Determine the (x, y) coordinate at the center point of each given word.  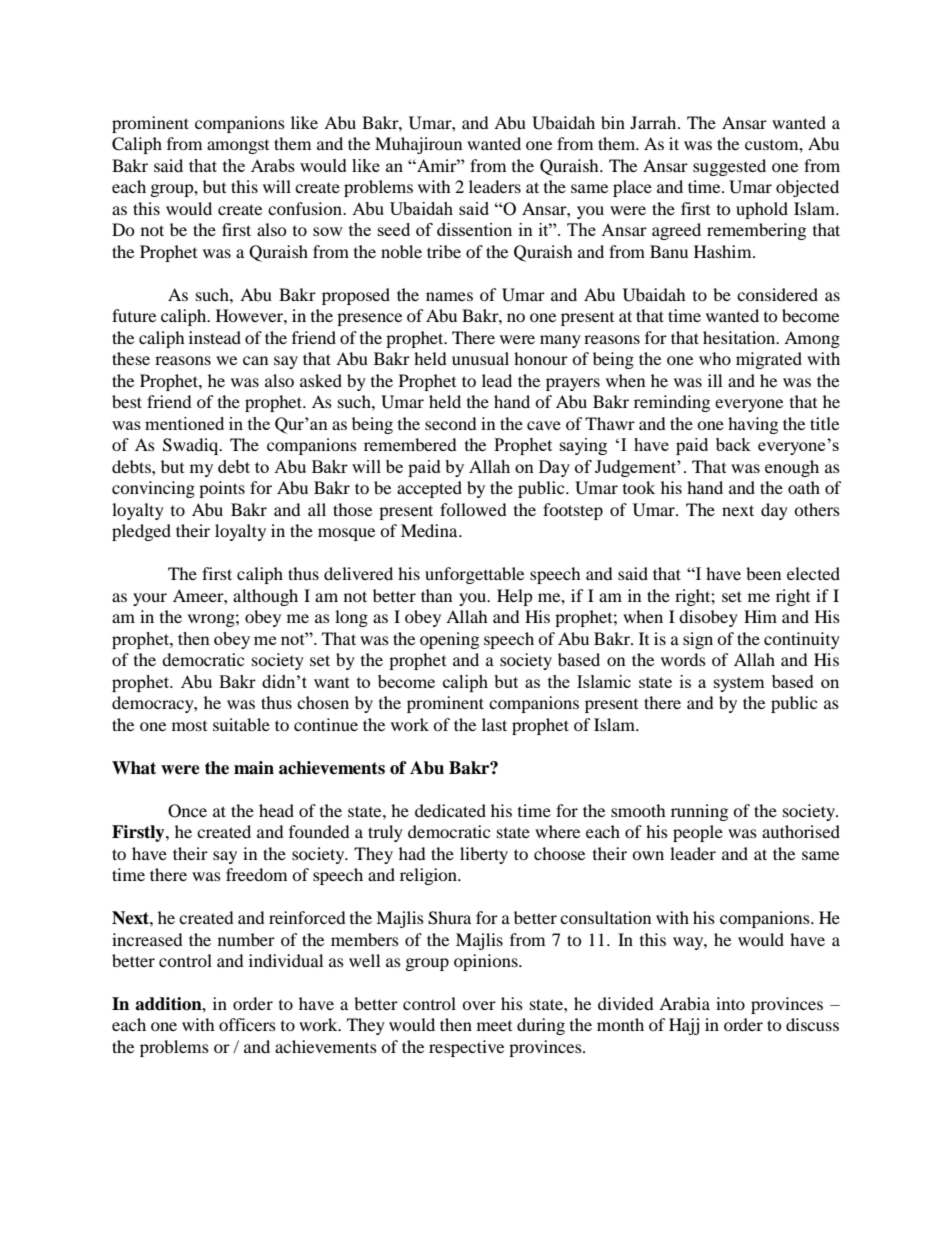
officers (247, 1024)
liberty (484, 855)
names (449, 296)
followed (473, 509)
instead (215, 337)
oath (804, 487)
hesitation (740, 337)
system (739, 684)
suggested (729, 167)
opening (449, 640)
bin (613, 122)
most (189, 726)
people (698, 833)
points (222, 489)
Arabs (273, 165)
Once (187, 811)
